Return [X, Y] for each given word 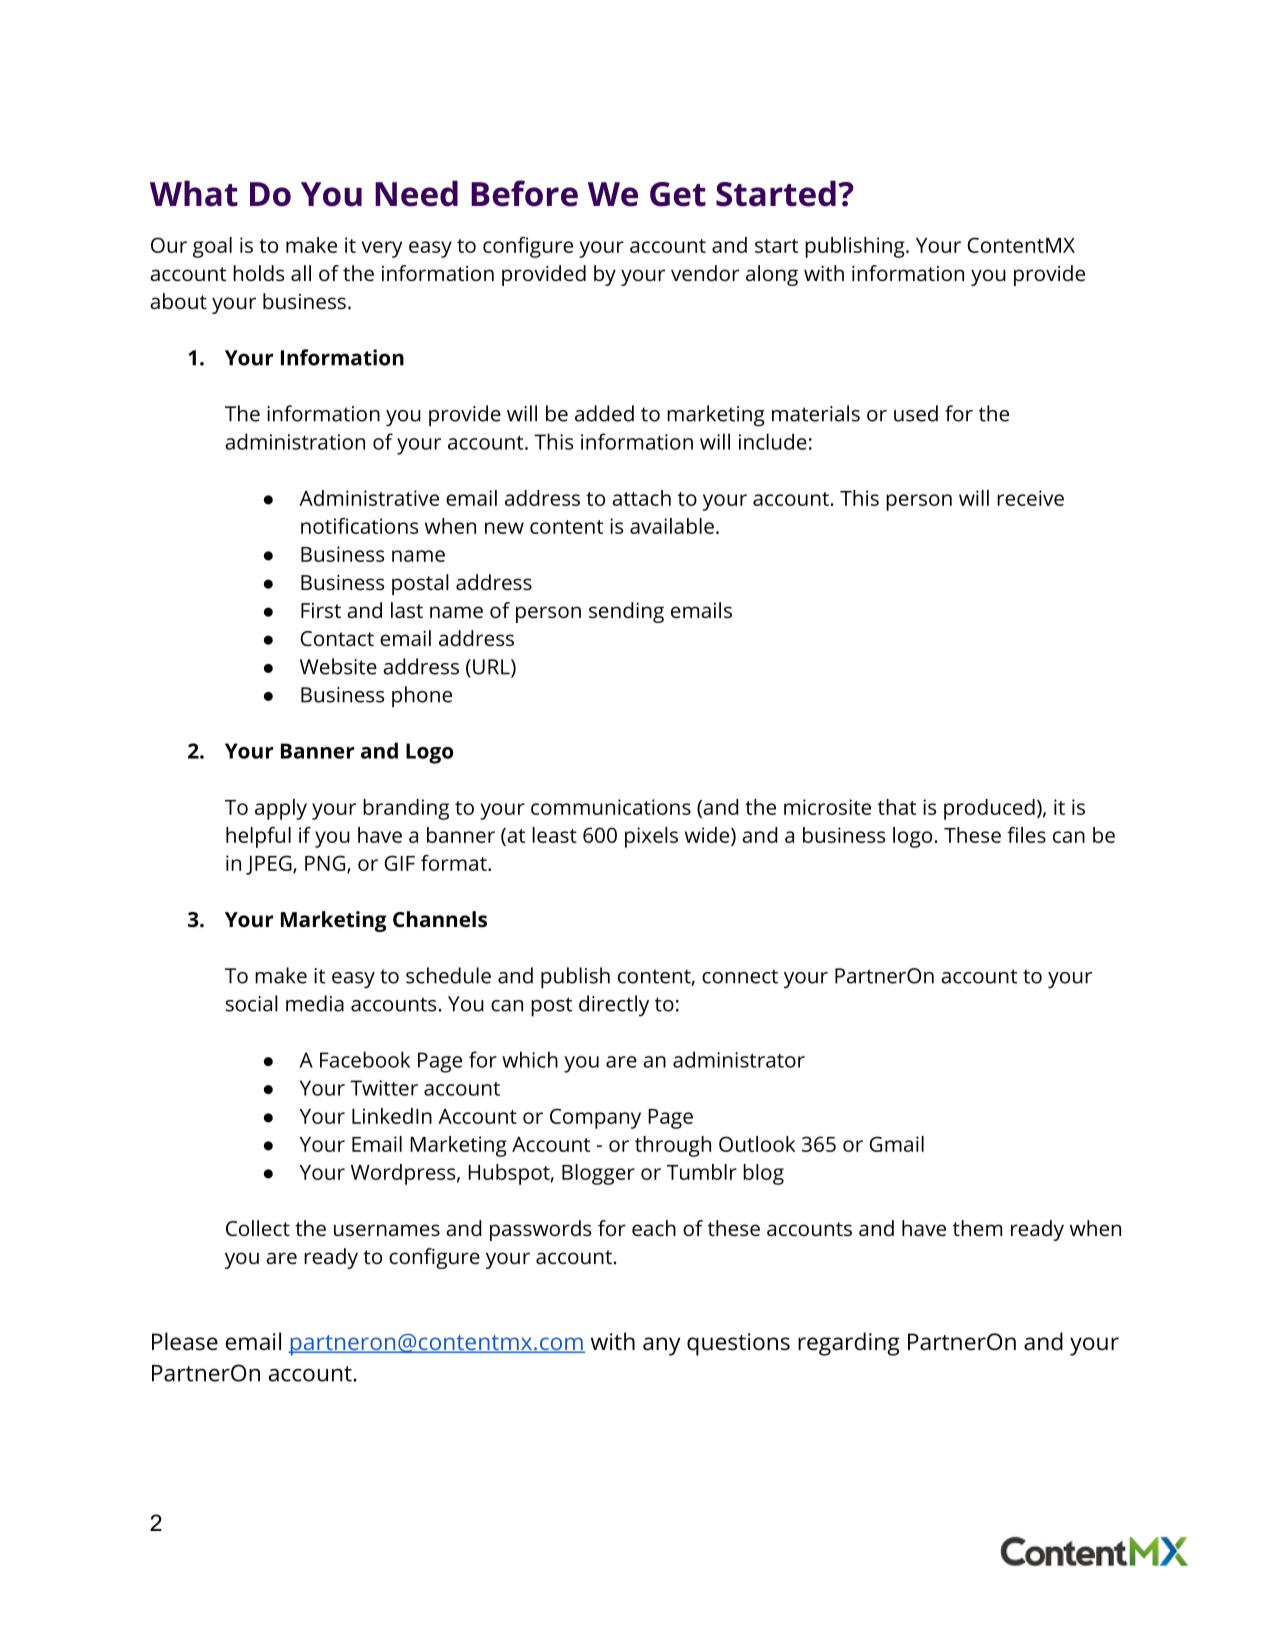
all [301, 273]
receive [1030, 498]
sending [626, 612]
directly [614, 1006]
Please [185, 1341]
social [252, 1003]
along [772, 275]
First [321, 610]
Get [678, 194]
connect [740, 976]
